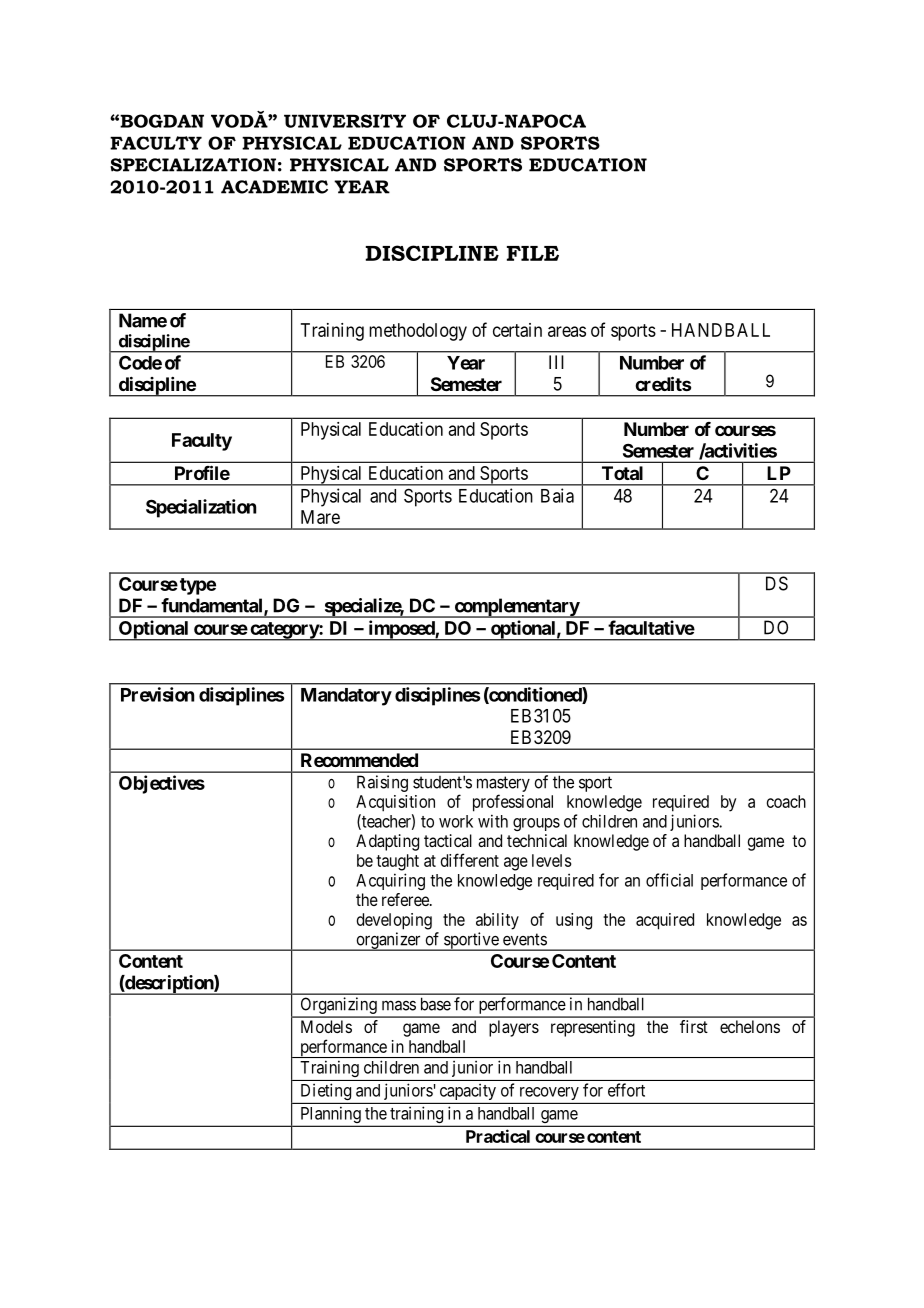 The image size is (924, 1308). I want to click on Total, so click(622, 473).
